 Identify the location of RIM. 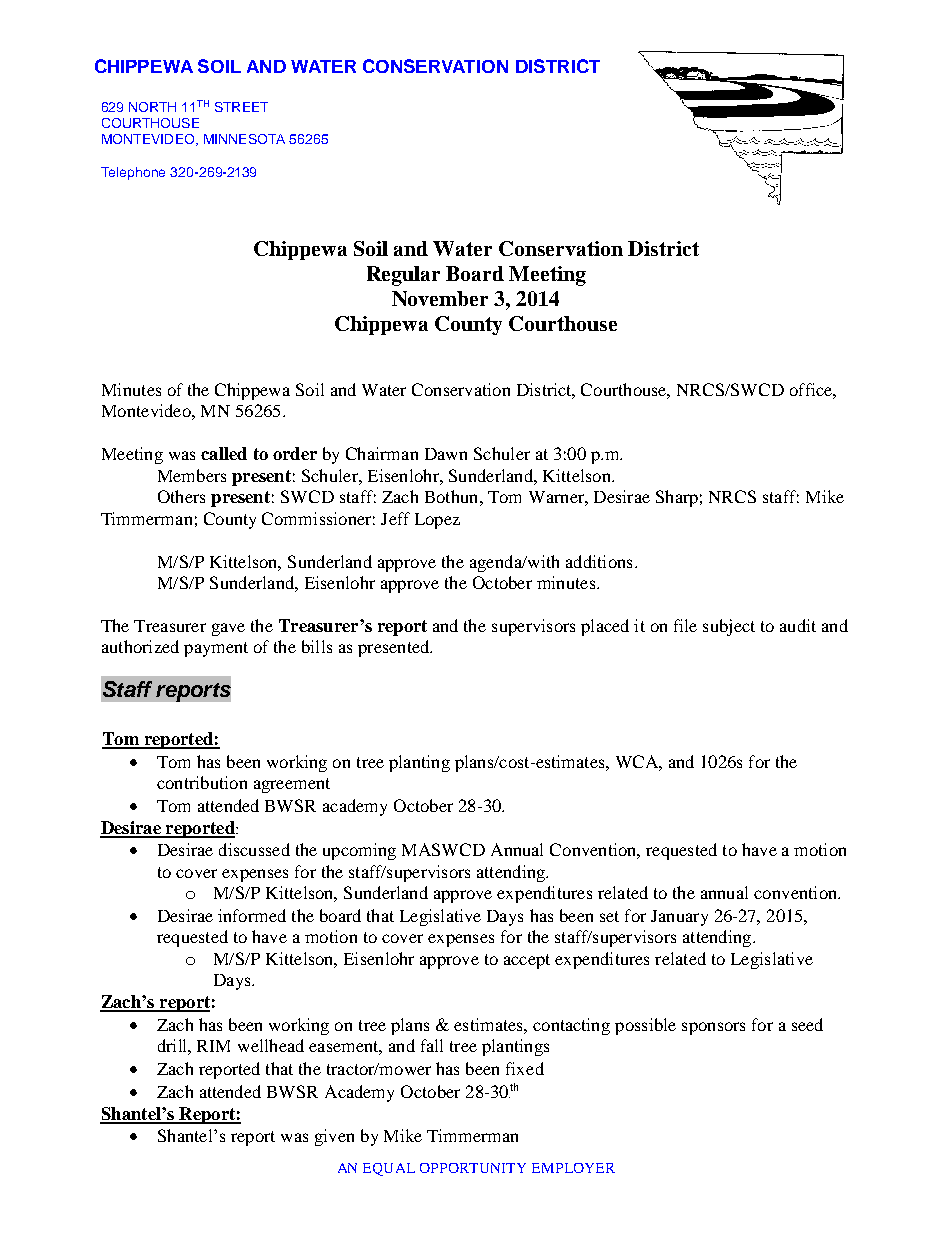
(213, 1046).
